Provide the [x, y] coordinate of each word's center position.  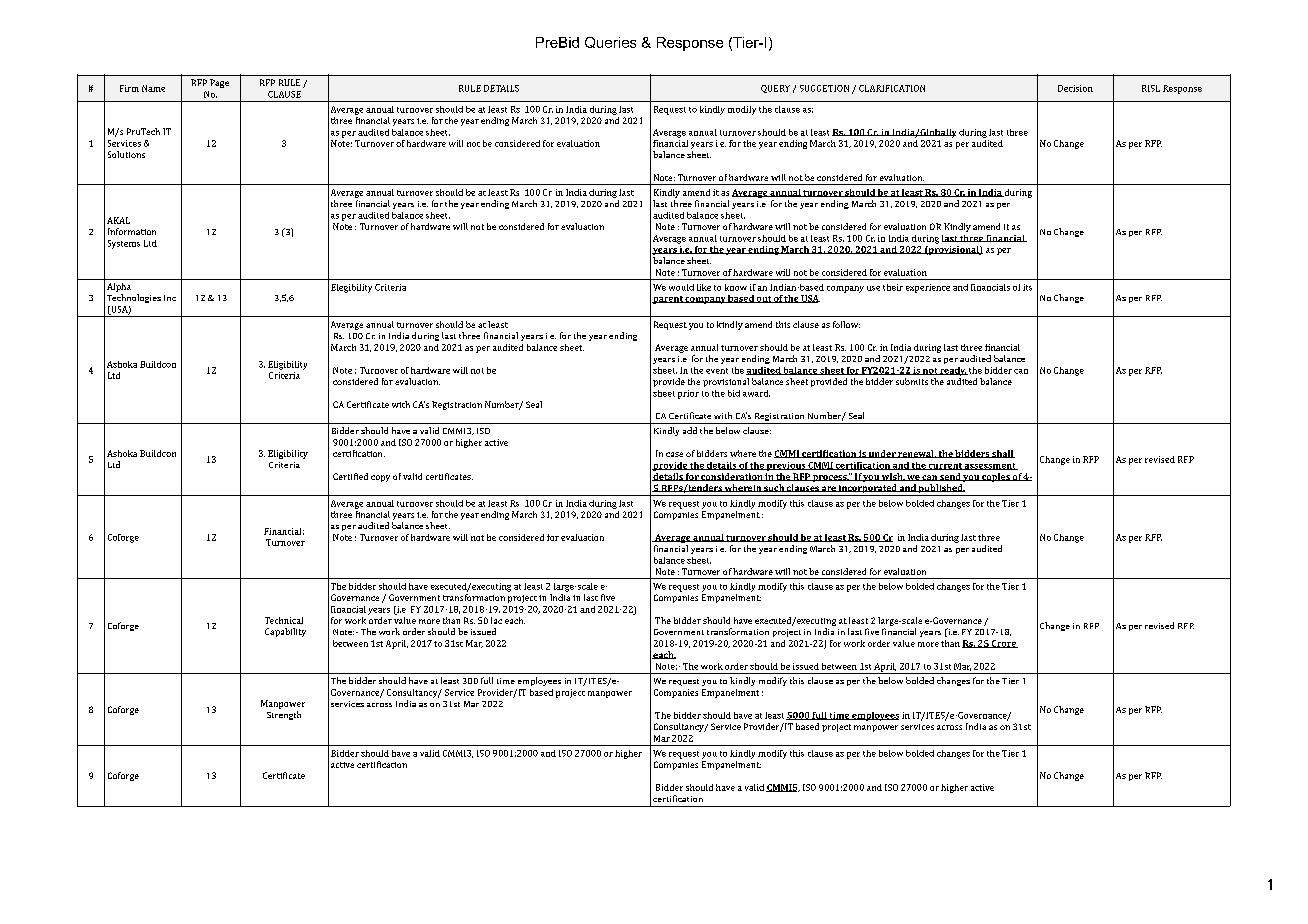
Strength [284, 715]
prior [688, 394]
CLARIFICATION [892, 88]
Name [153, 88]
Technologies [134, 298]
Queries [610, 42]
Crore [1004, 644]
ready [953, 371]
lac [496, 620]
